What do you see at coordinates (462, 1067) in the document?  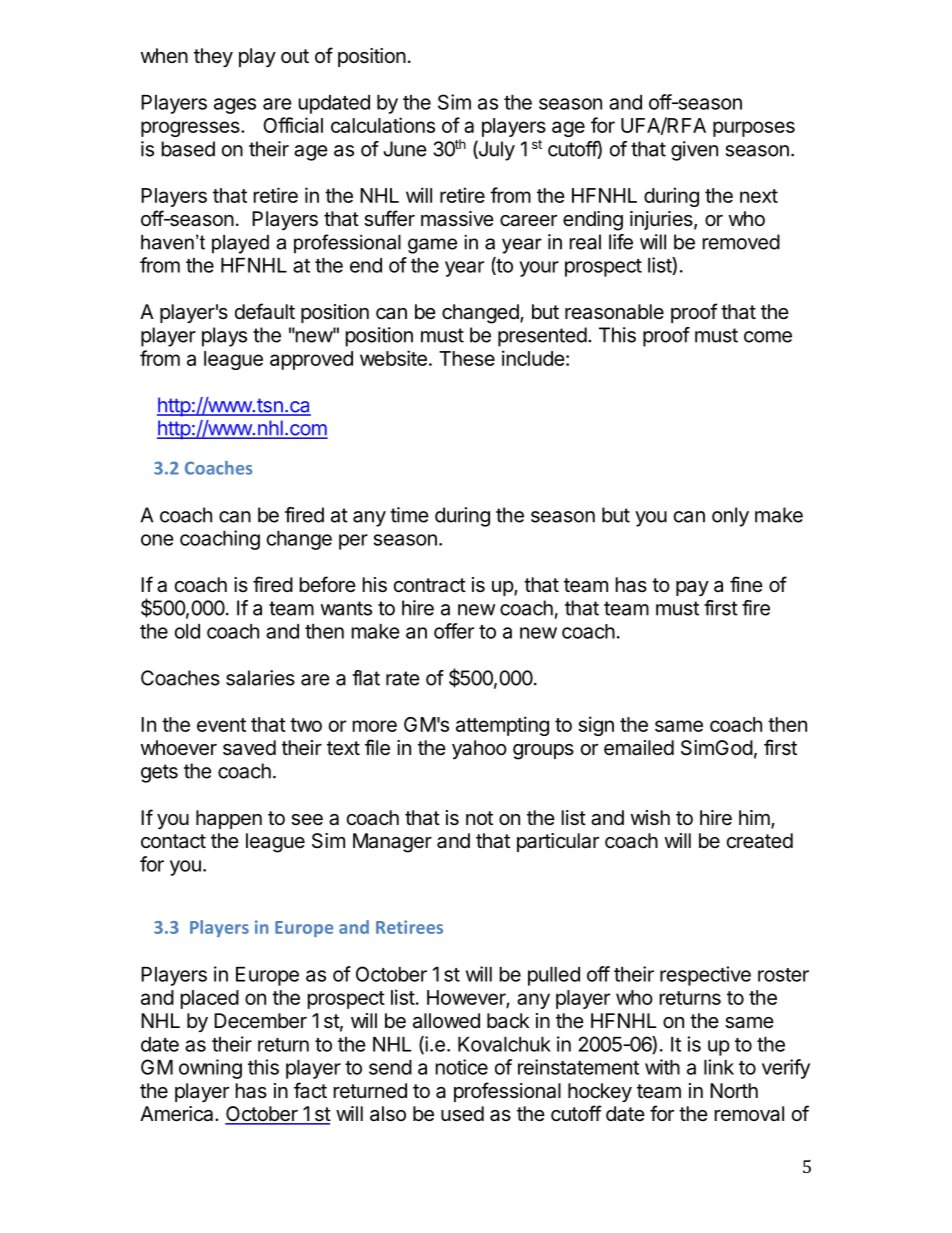 I see `notice` at bounding box center [462, 1067].
